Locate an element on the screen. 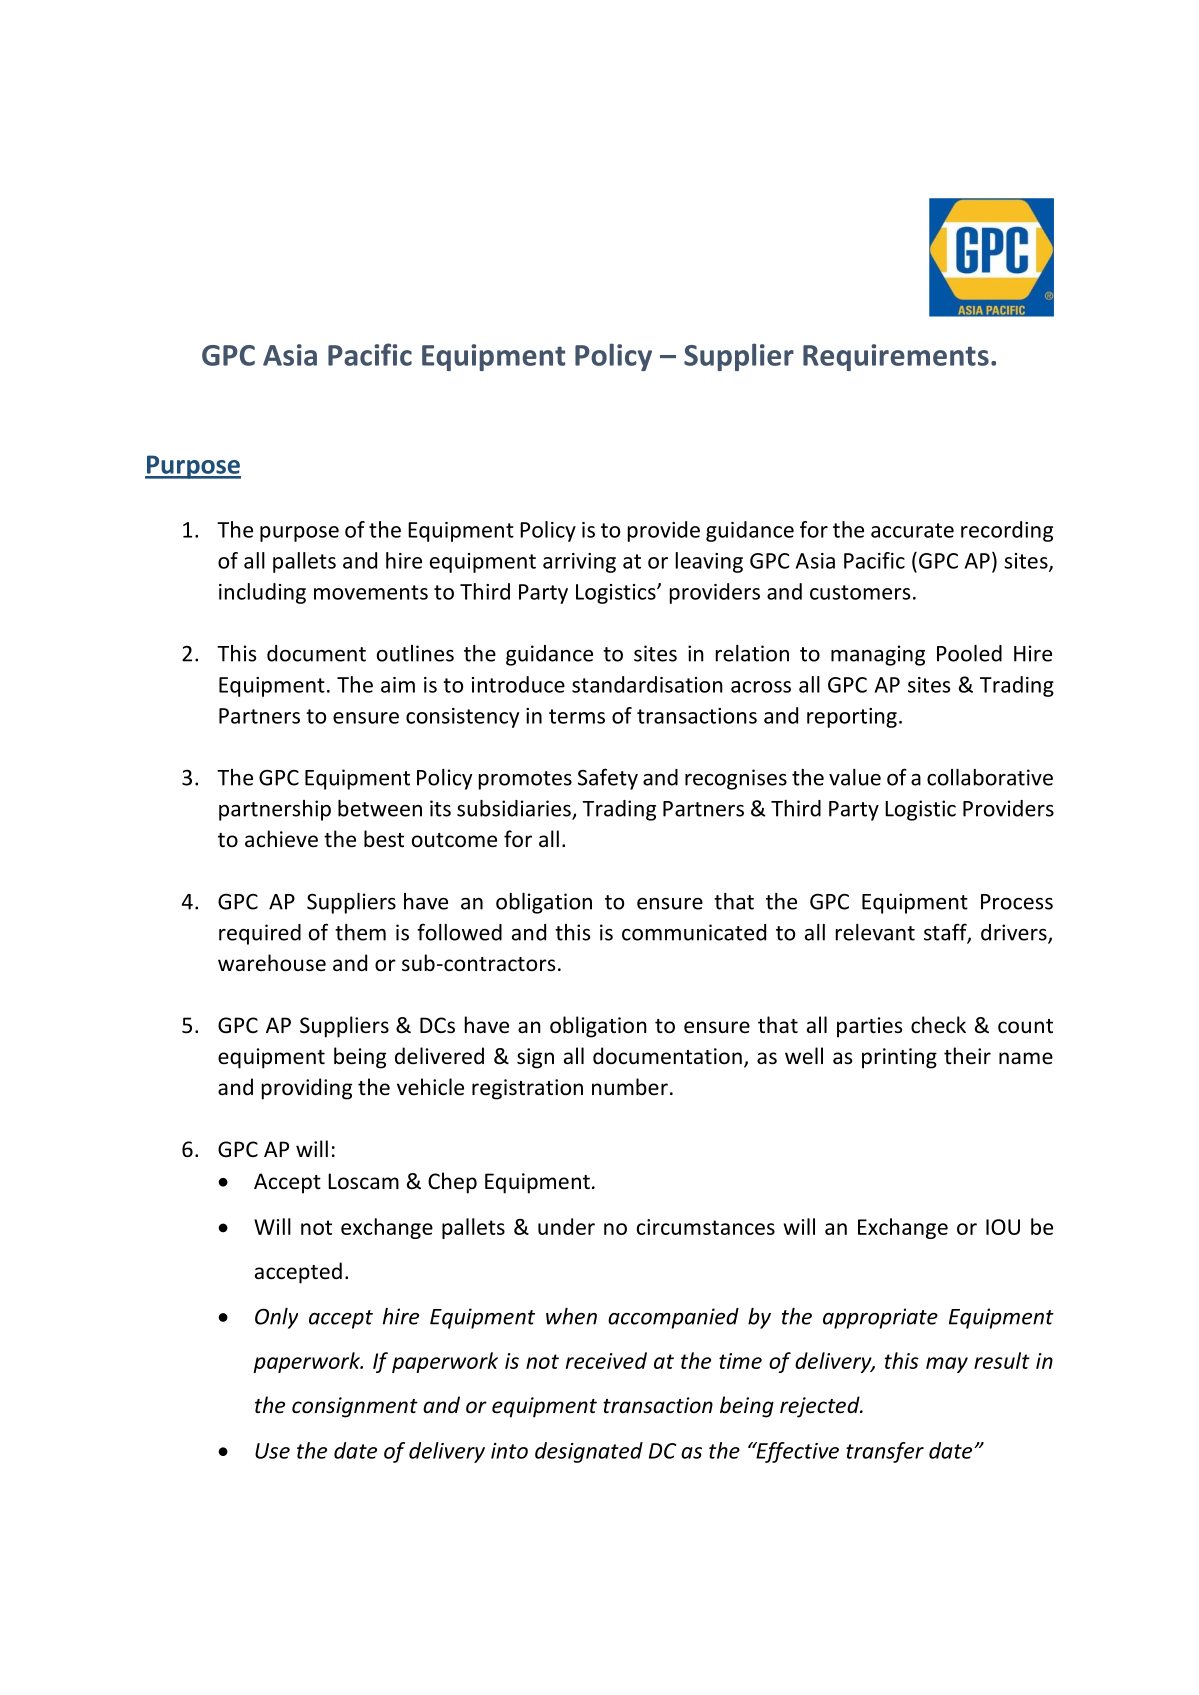 This screenshot has width=1199, height=1695. printing is located at coordinates (899, 1058).
